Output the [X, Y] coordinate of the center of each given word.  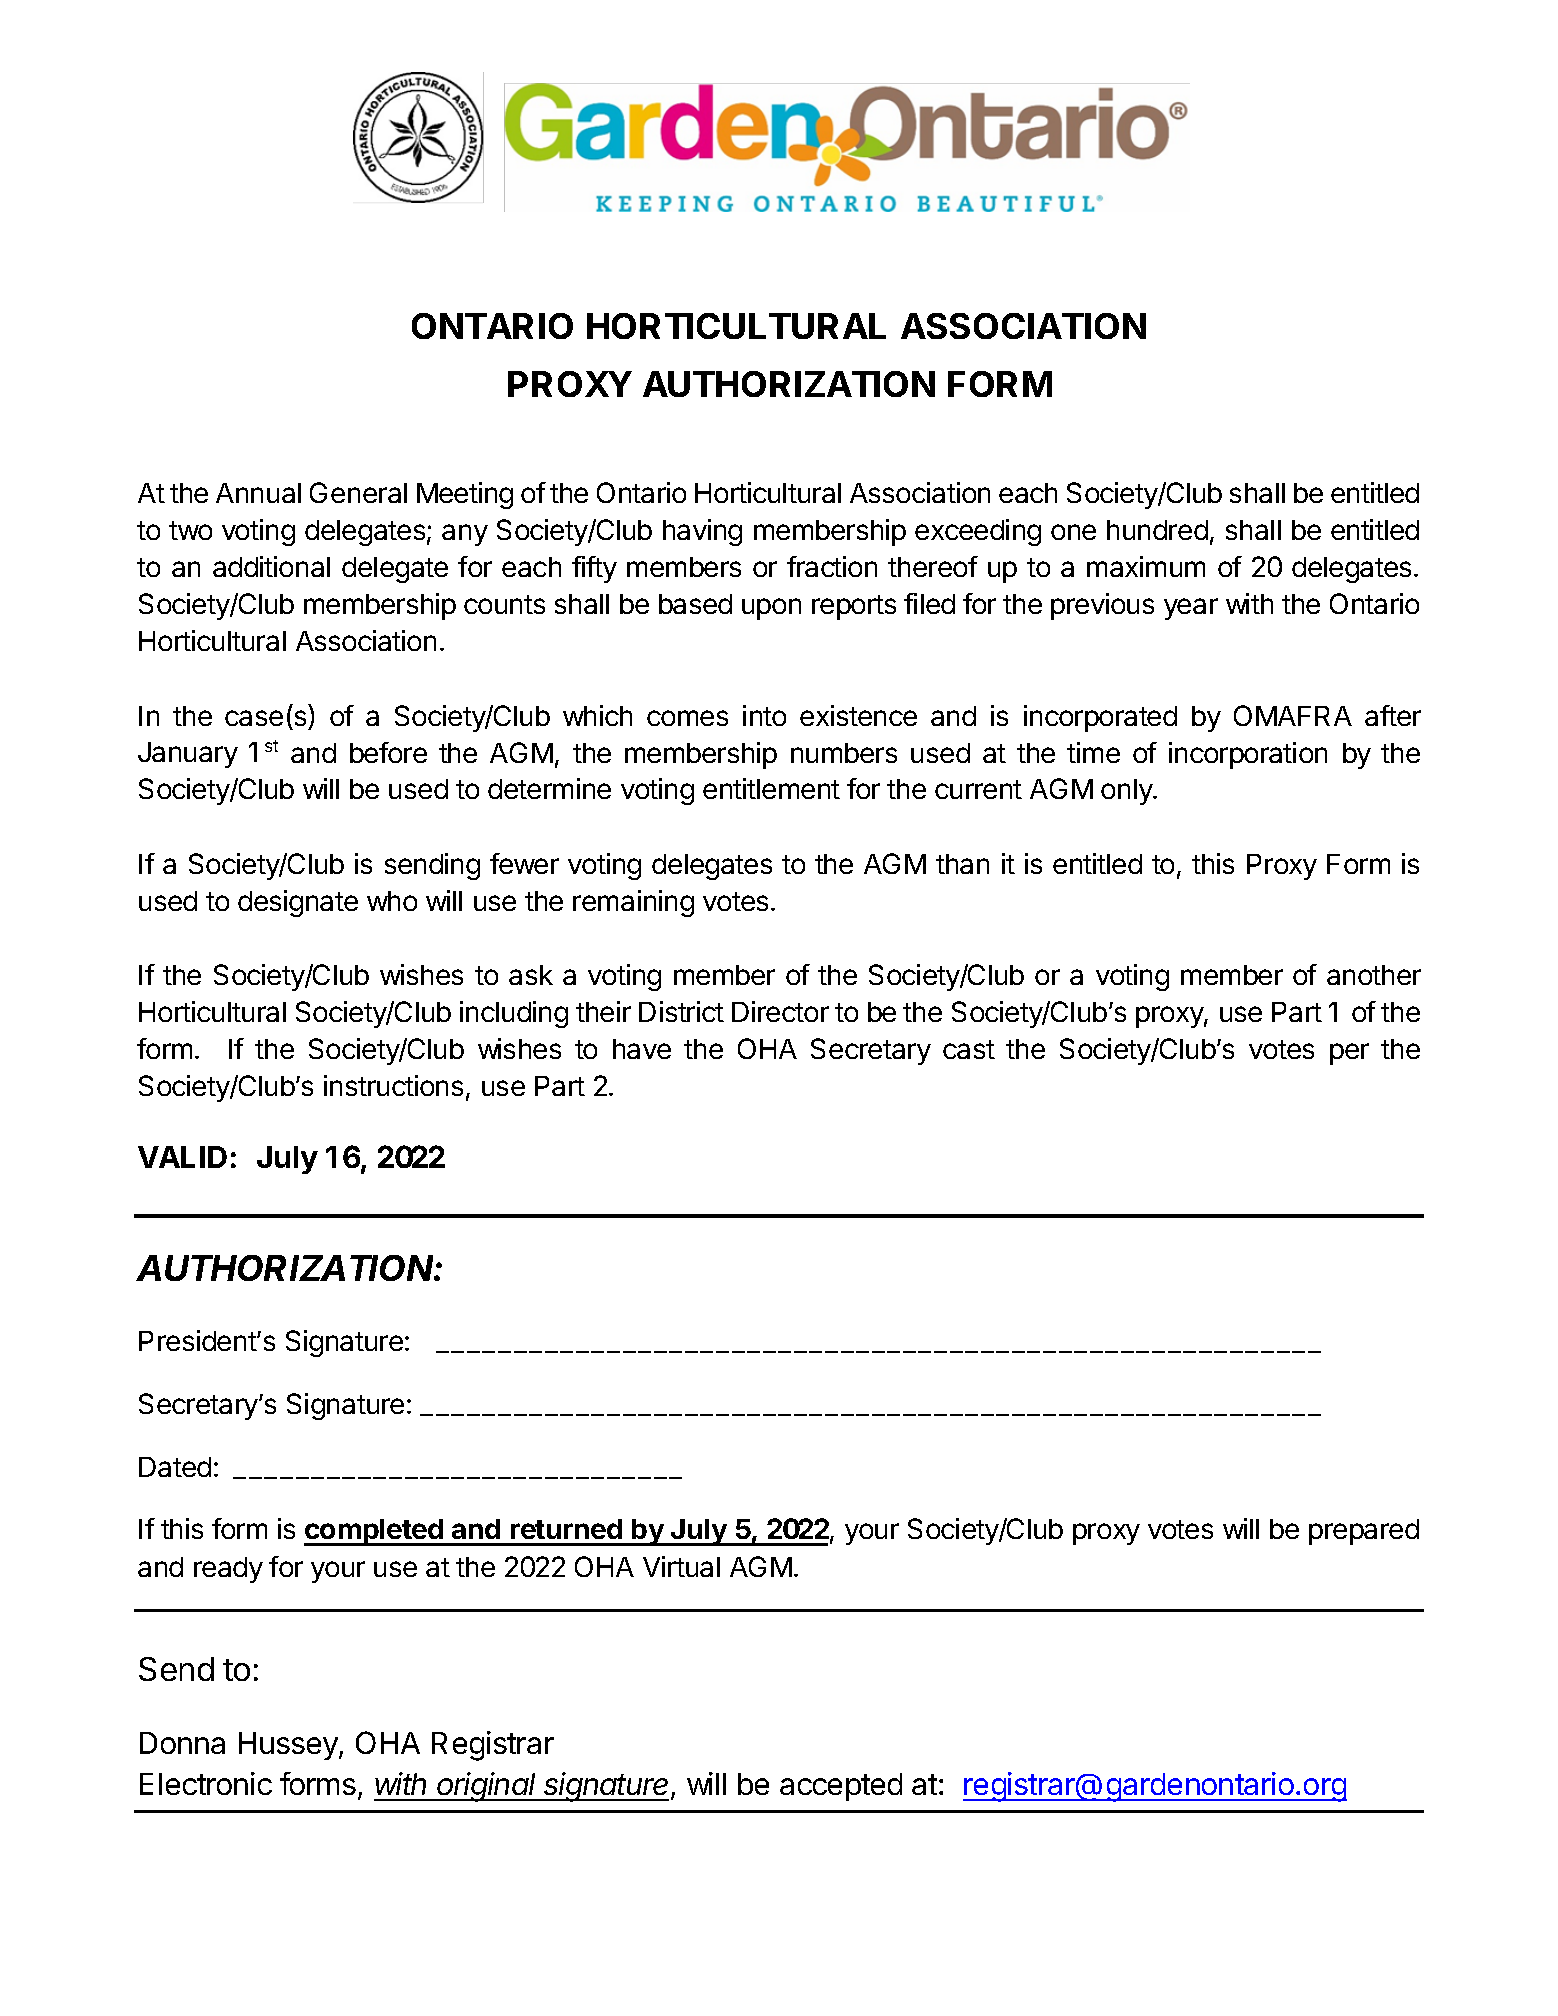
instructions [393, 1085]
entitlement [771, 788]
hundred [1157, 530]
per [1349, 1054]
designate [298, 903]
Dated [175, 1467]
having [702, 532]
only [1127, 792]
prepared [1364, 1532]
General [358, 492]
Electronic [206, 1783]
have [642, 1049]
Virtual [681, 1566]
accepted [841, 1787]
